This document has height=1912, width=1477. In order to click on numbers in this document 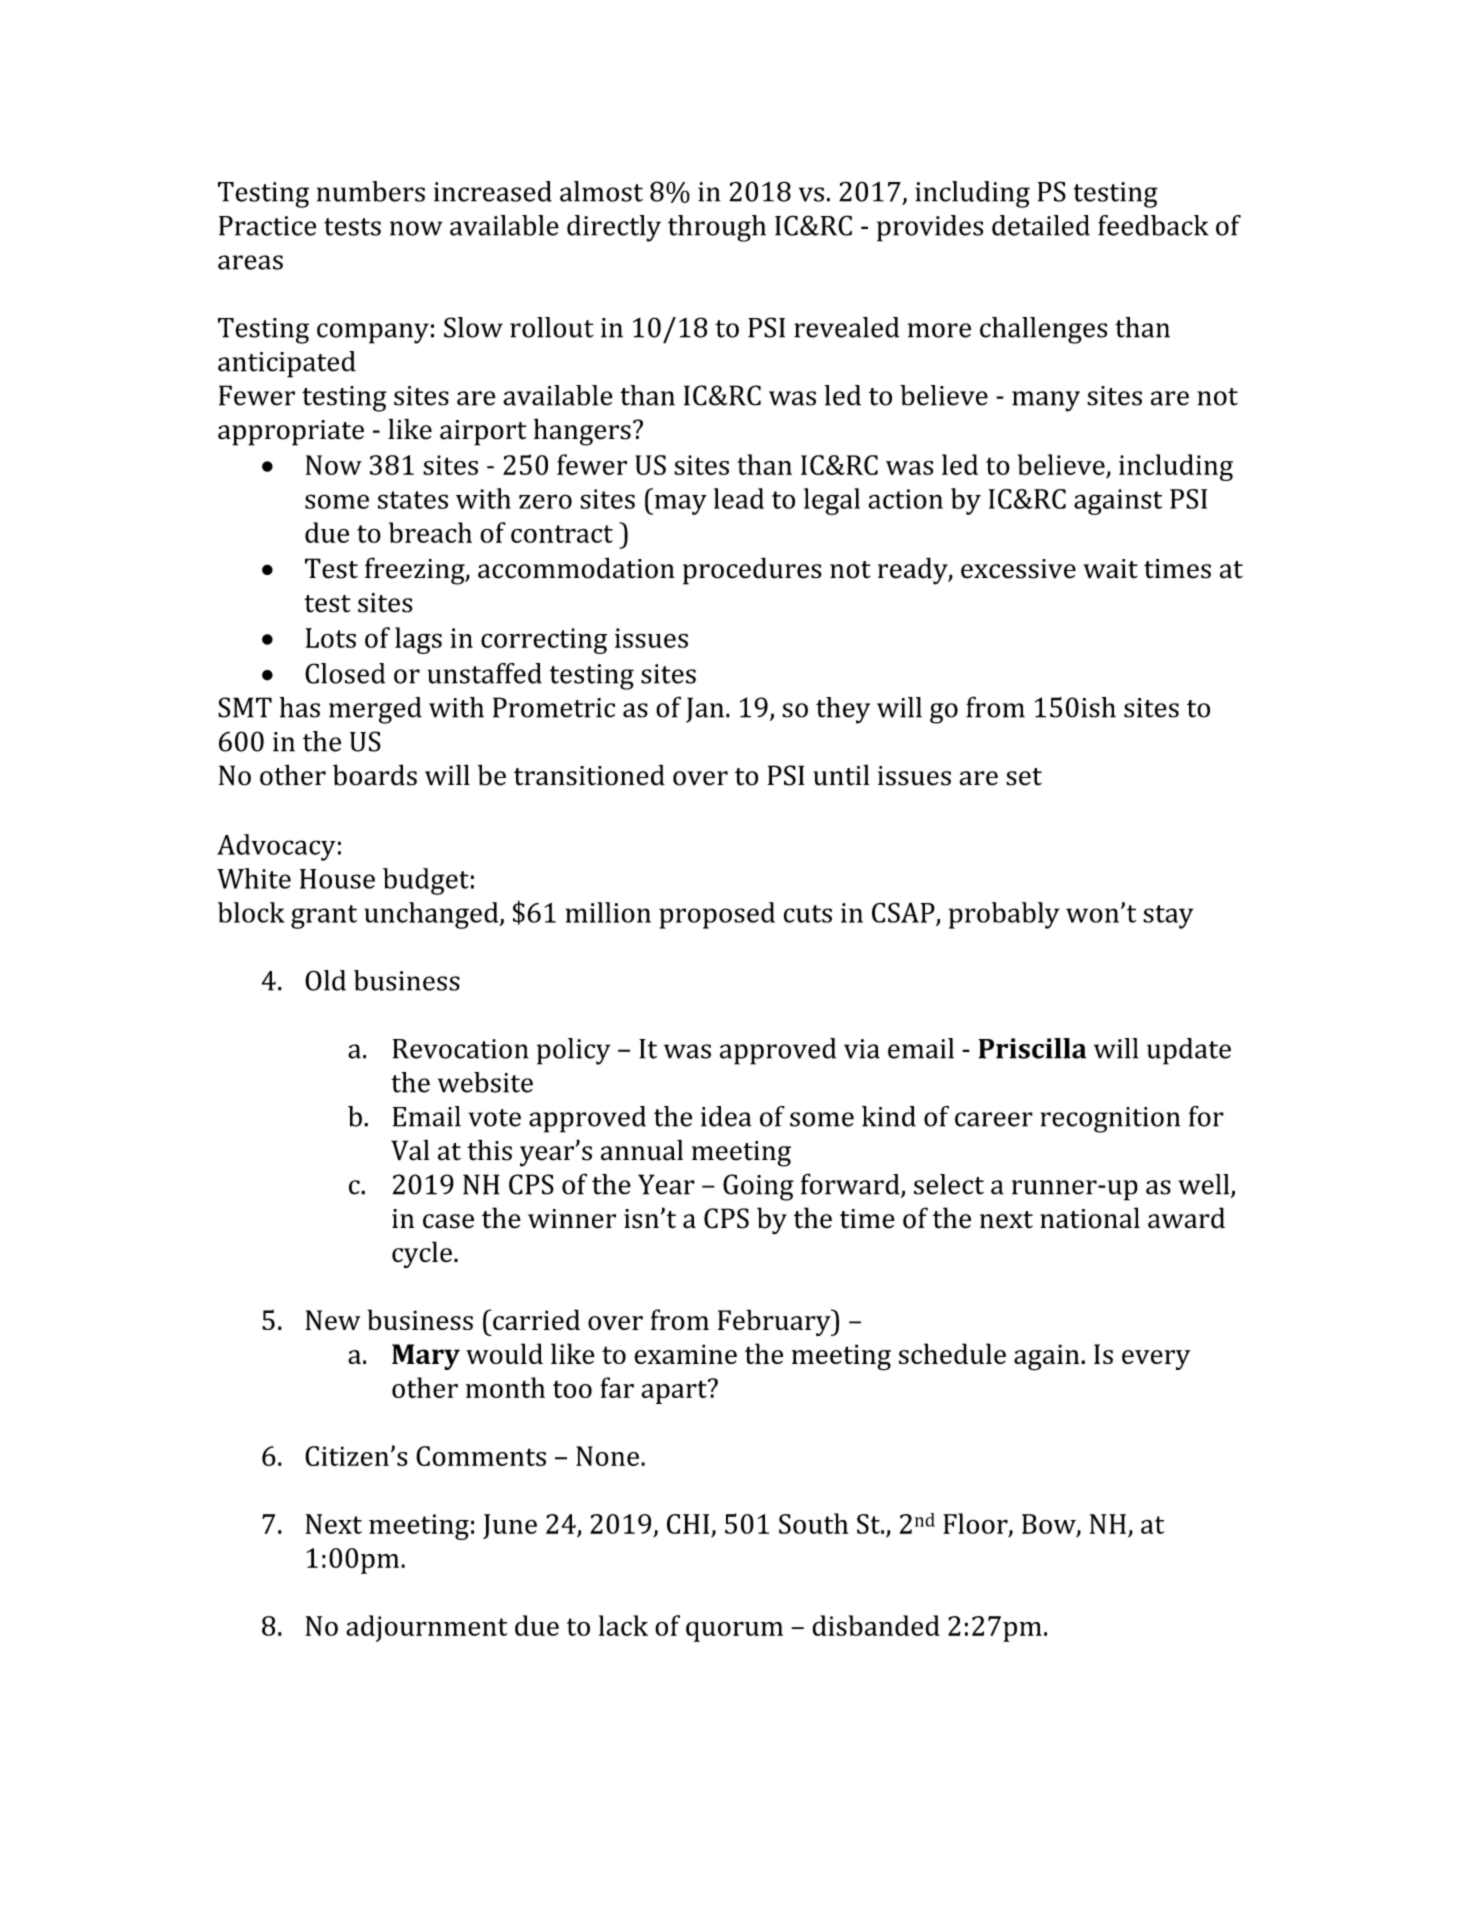, I will do `click(371, 191)`.
